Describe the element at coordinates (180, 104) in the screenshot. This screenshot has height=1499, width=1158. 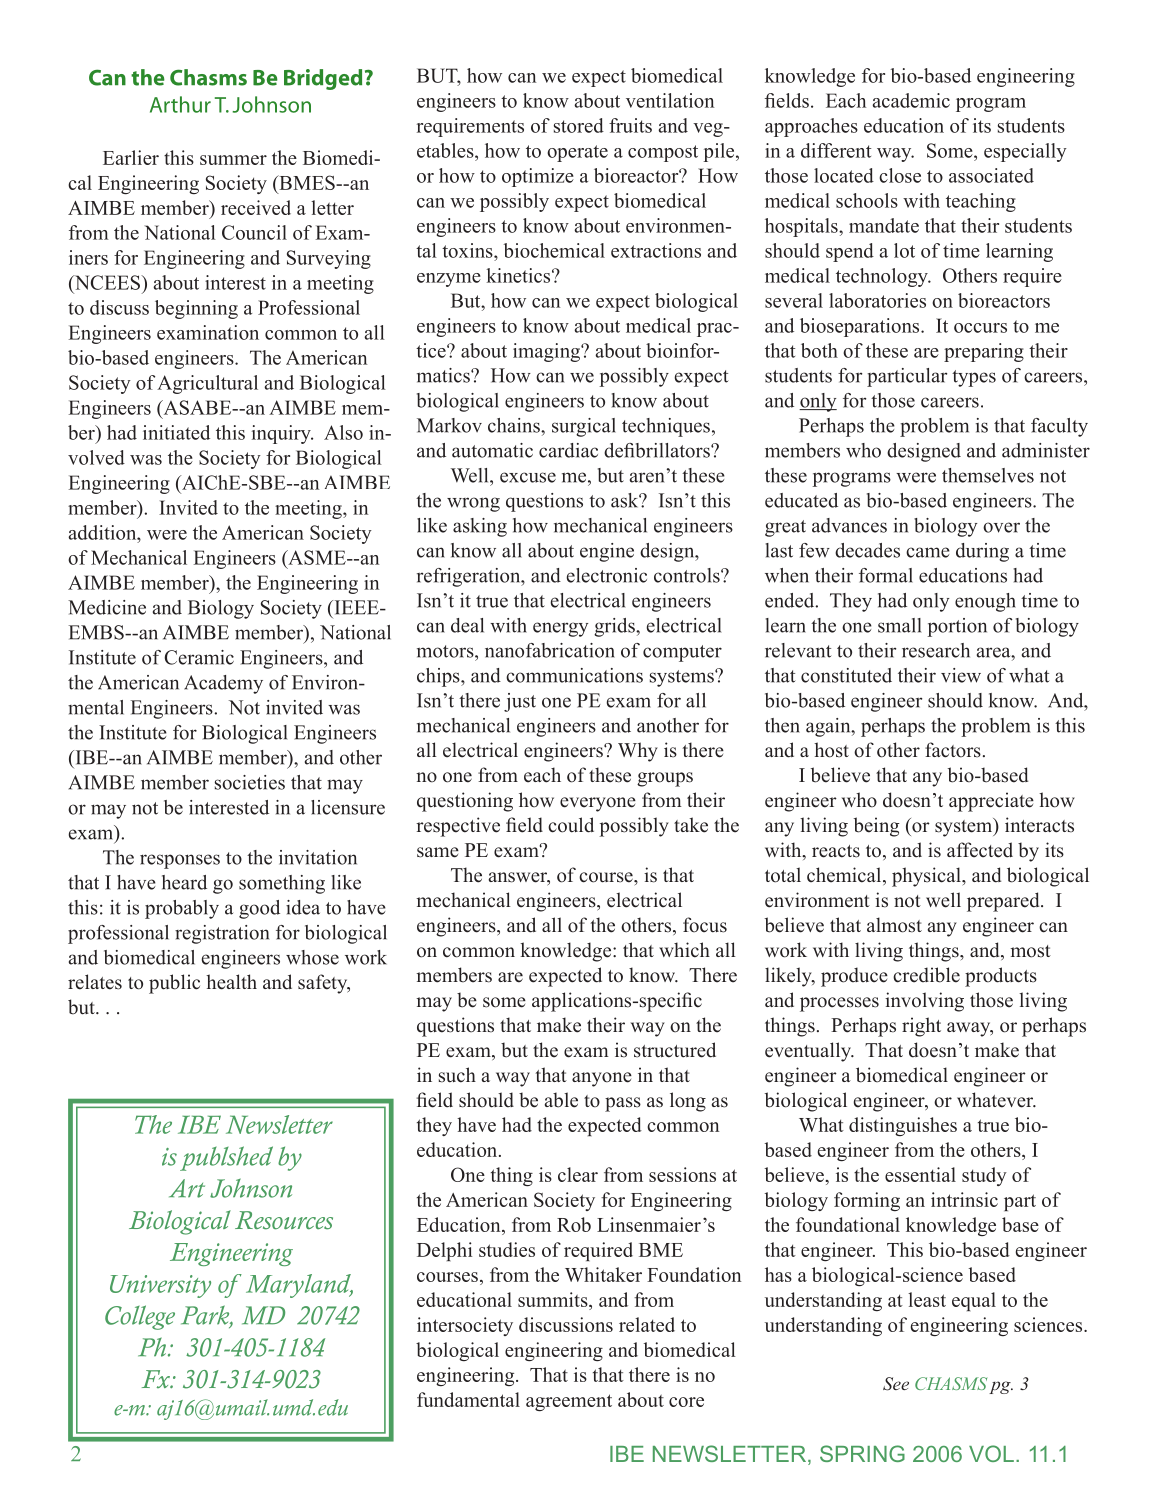
I see `Arthur` at that location.
